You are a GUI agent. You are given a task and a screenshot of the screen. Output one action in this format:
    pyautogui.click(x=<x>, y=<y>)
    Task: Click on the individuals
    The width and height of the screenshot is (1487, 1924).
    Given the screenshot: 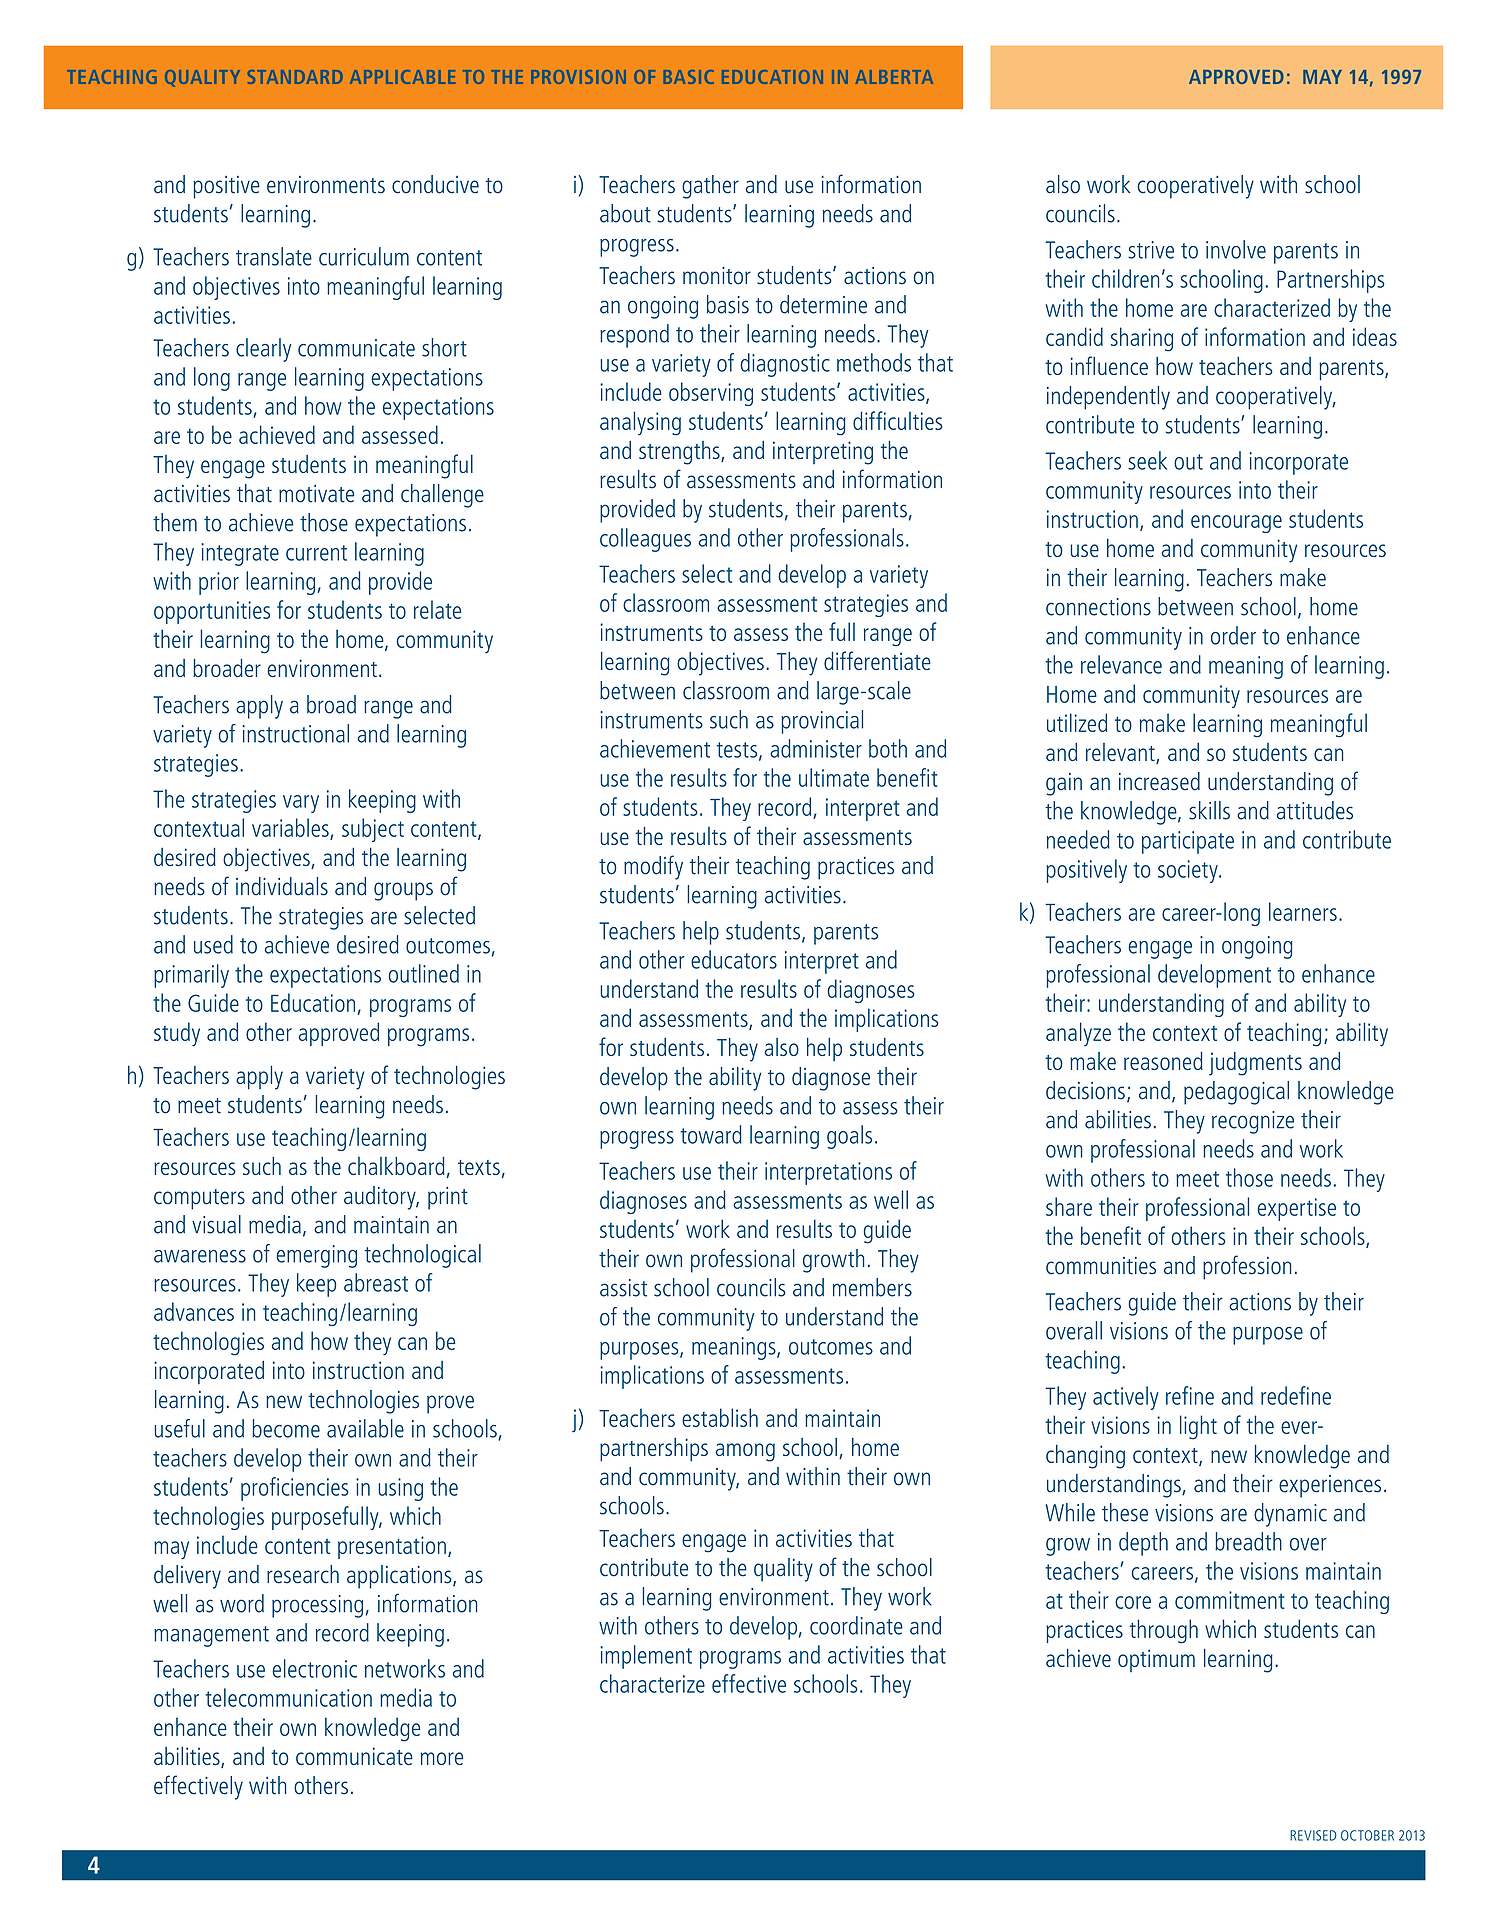 What is the action you would take?
    pyautogui.click(x=282, y=886)
